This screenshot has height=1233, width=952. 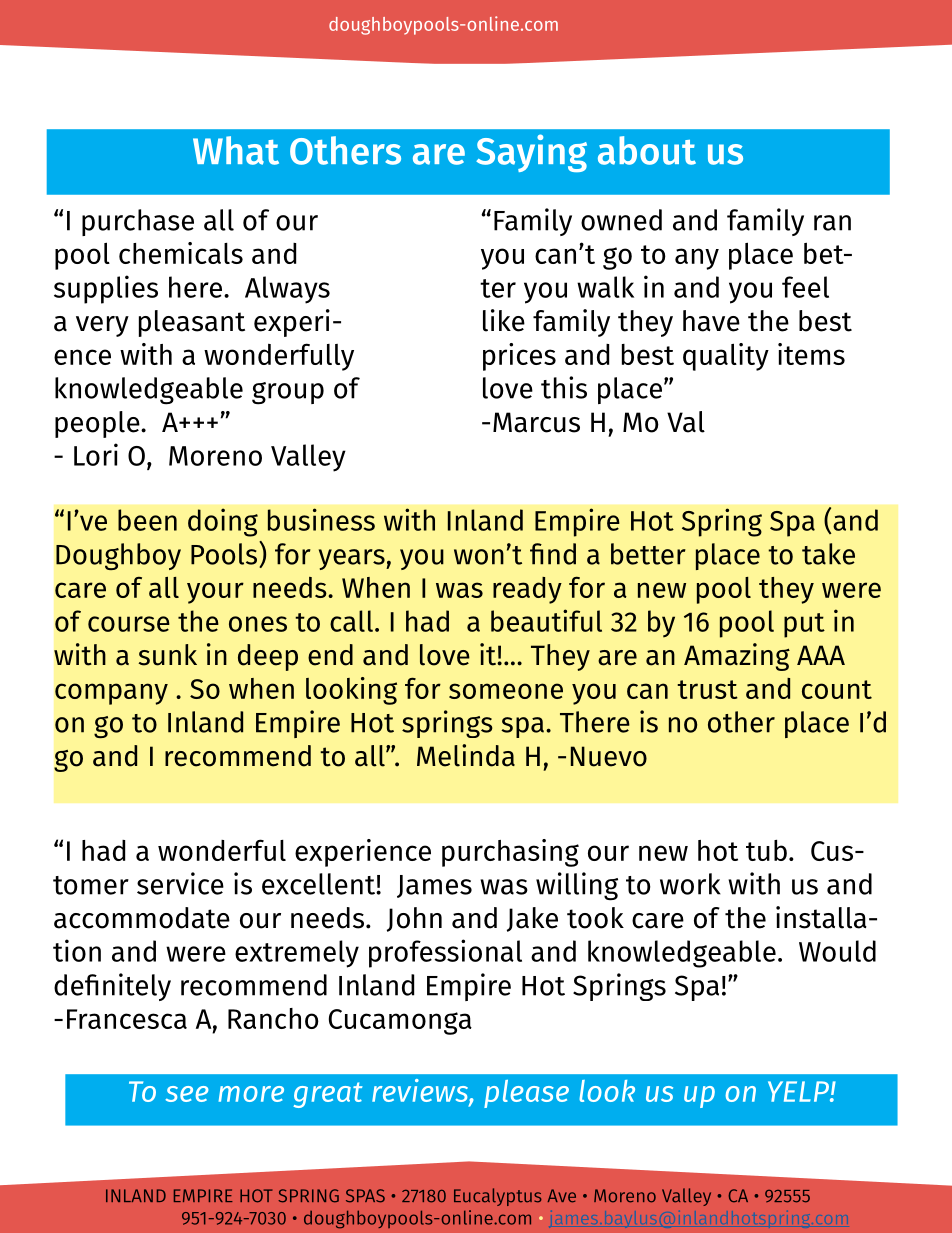 What do you see at coordinates (187, 1094) in the screenshot?
I see `see` at bounding box center [187, 1094].
